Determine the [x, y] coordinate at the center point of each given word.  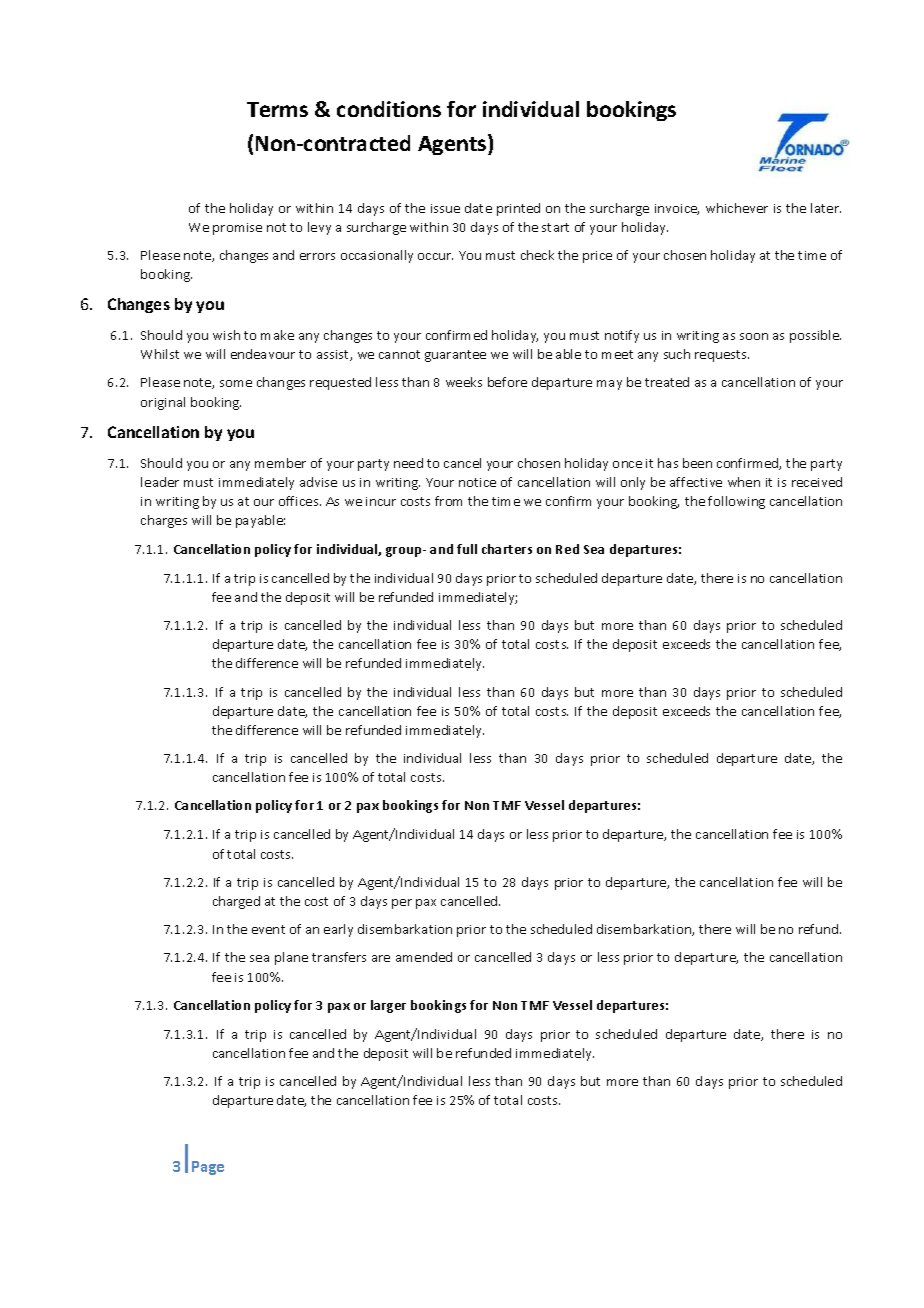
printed [518, 209]
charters [507, 549]
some [236, 383]
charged [236, 902]
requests [722, 356]
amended [424, 957]
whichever [737, 208]
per [402, 904]
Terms [277, 109]
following [736, 502]
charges [164, 521]
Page [208, 1168]
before [507, 382]
